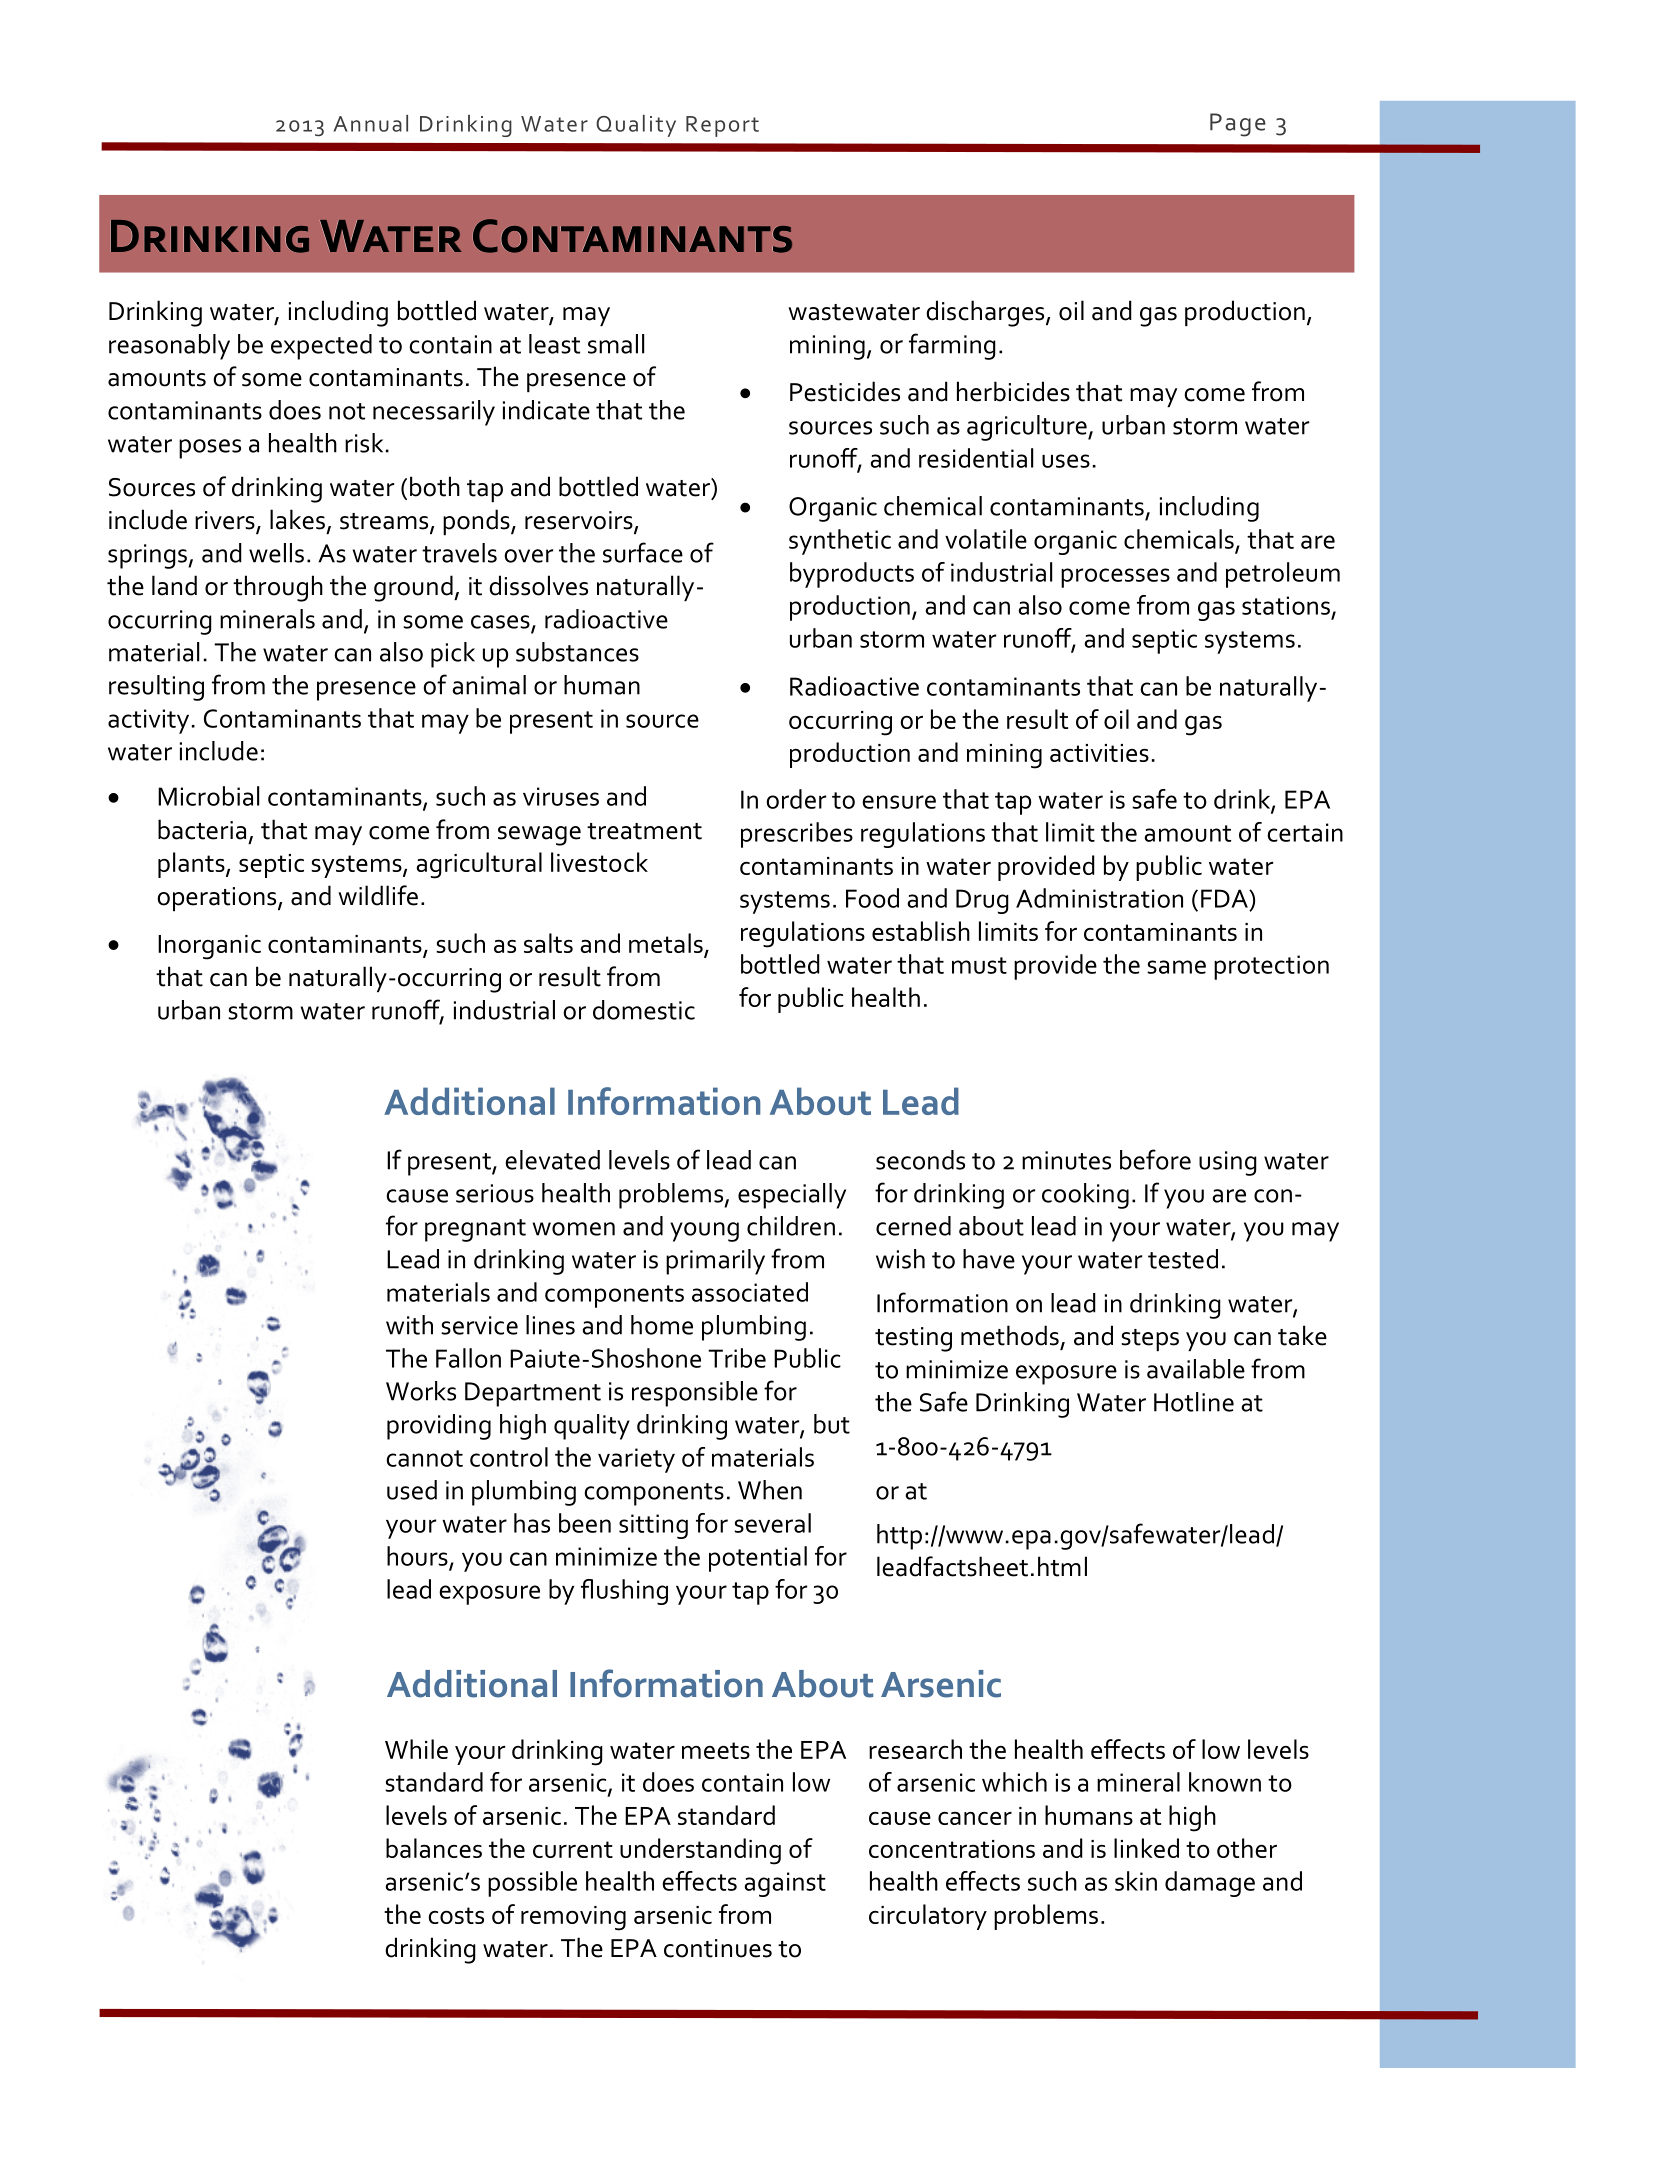 The image size is (1673, 2166). I want to click on same, so click(1176, 967).
